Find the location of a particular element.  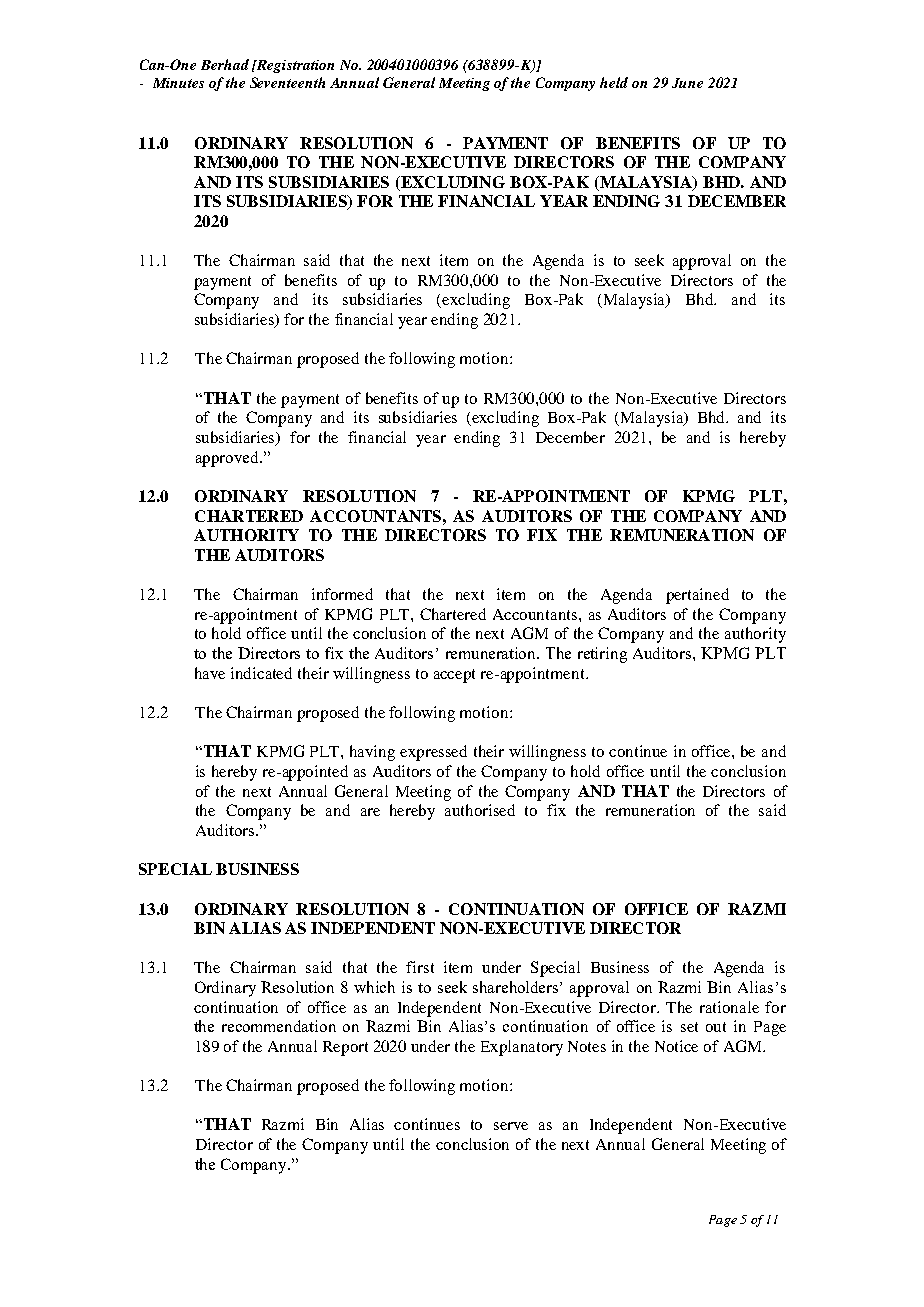

June is located at coordinates (687, 83).
